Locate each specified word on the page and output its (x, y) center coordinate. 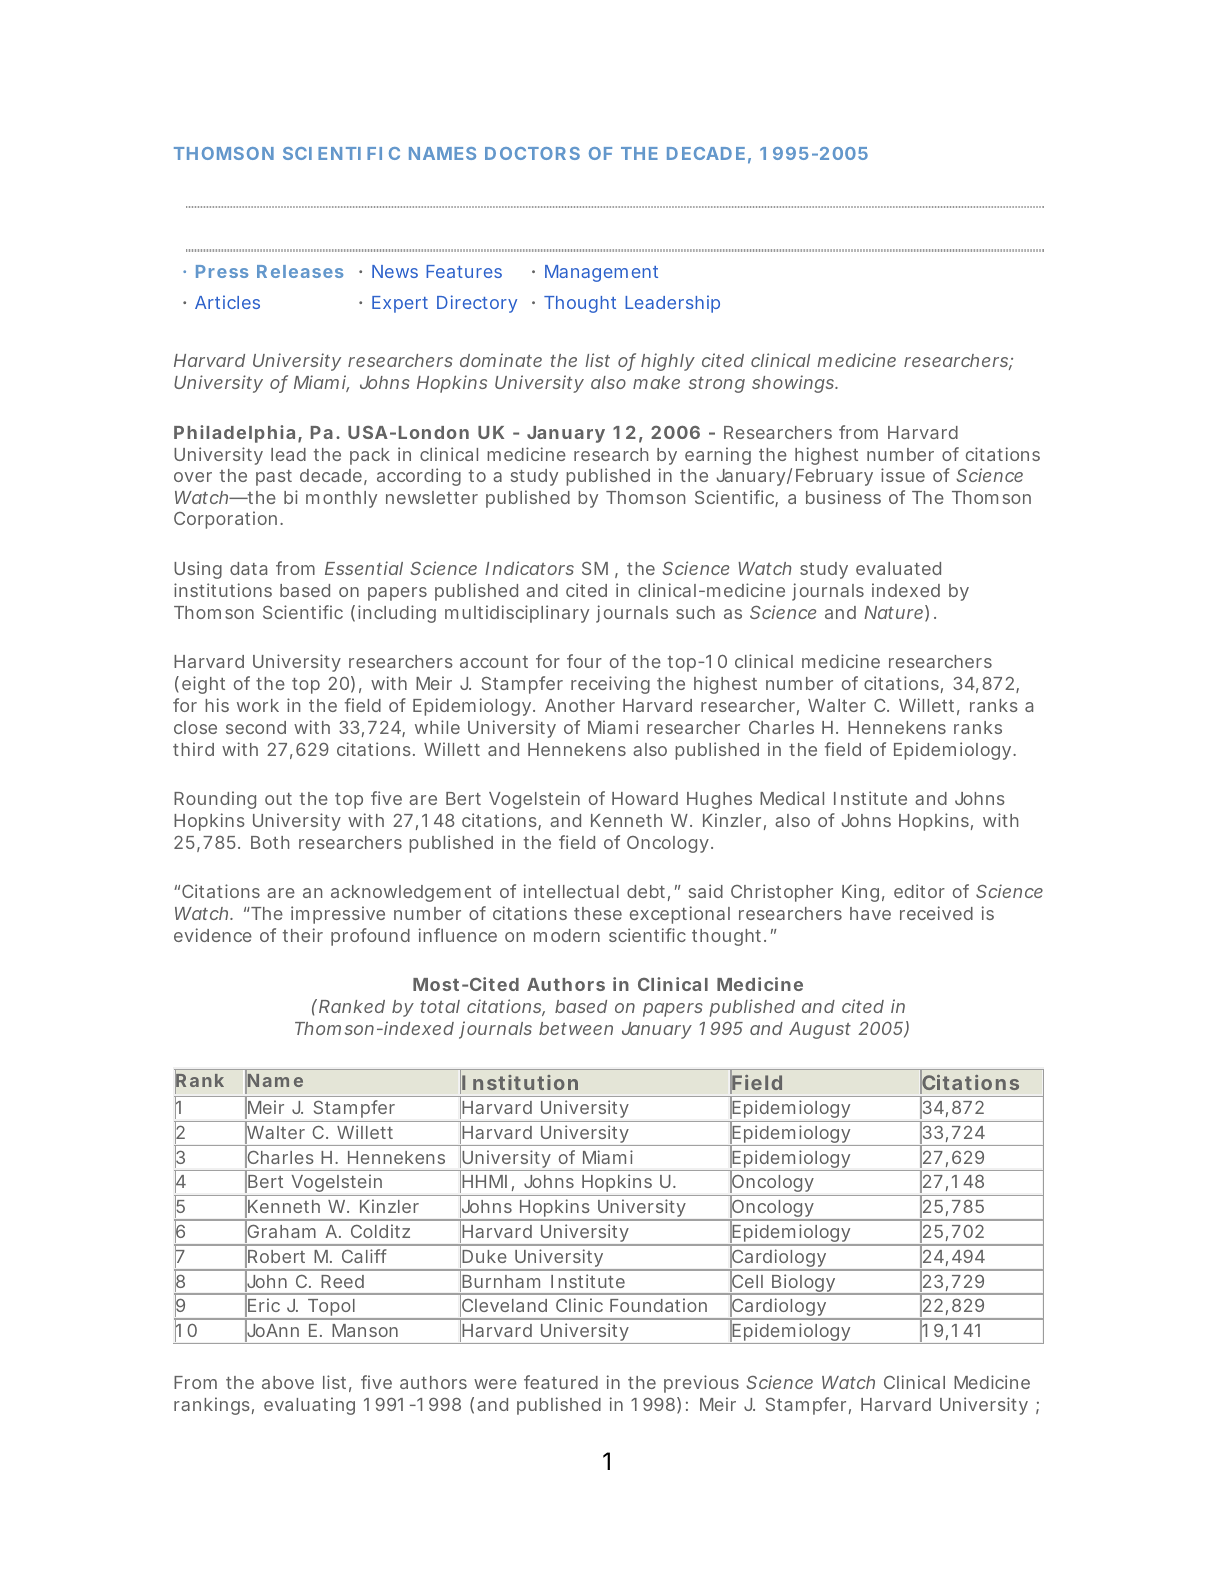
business (843, 497)
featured (561, 1382)
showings (794, 384)
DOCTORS (532, 153)
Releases (300, 271)
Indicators (529, 568)
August (820, 1030)
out (278, 799)
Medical (792, 798)
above (288, 1382)
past (274, 478)
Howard (645, 798)
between (576, 1028)
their (303, 935)
